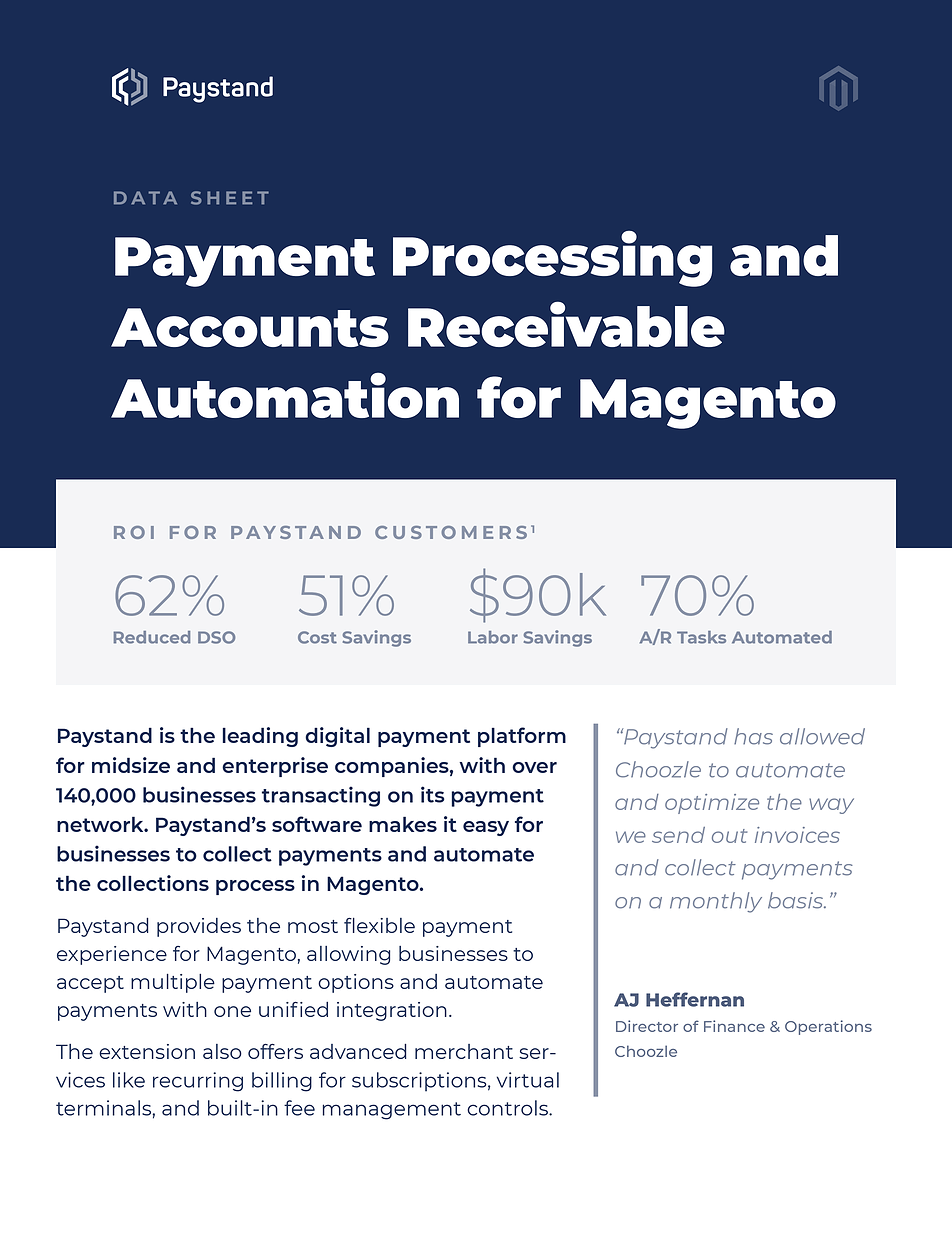  What do you see at coordinates (230, 198) in the document?
I see `SHEET` at bounding box center [230, 198].
